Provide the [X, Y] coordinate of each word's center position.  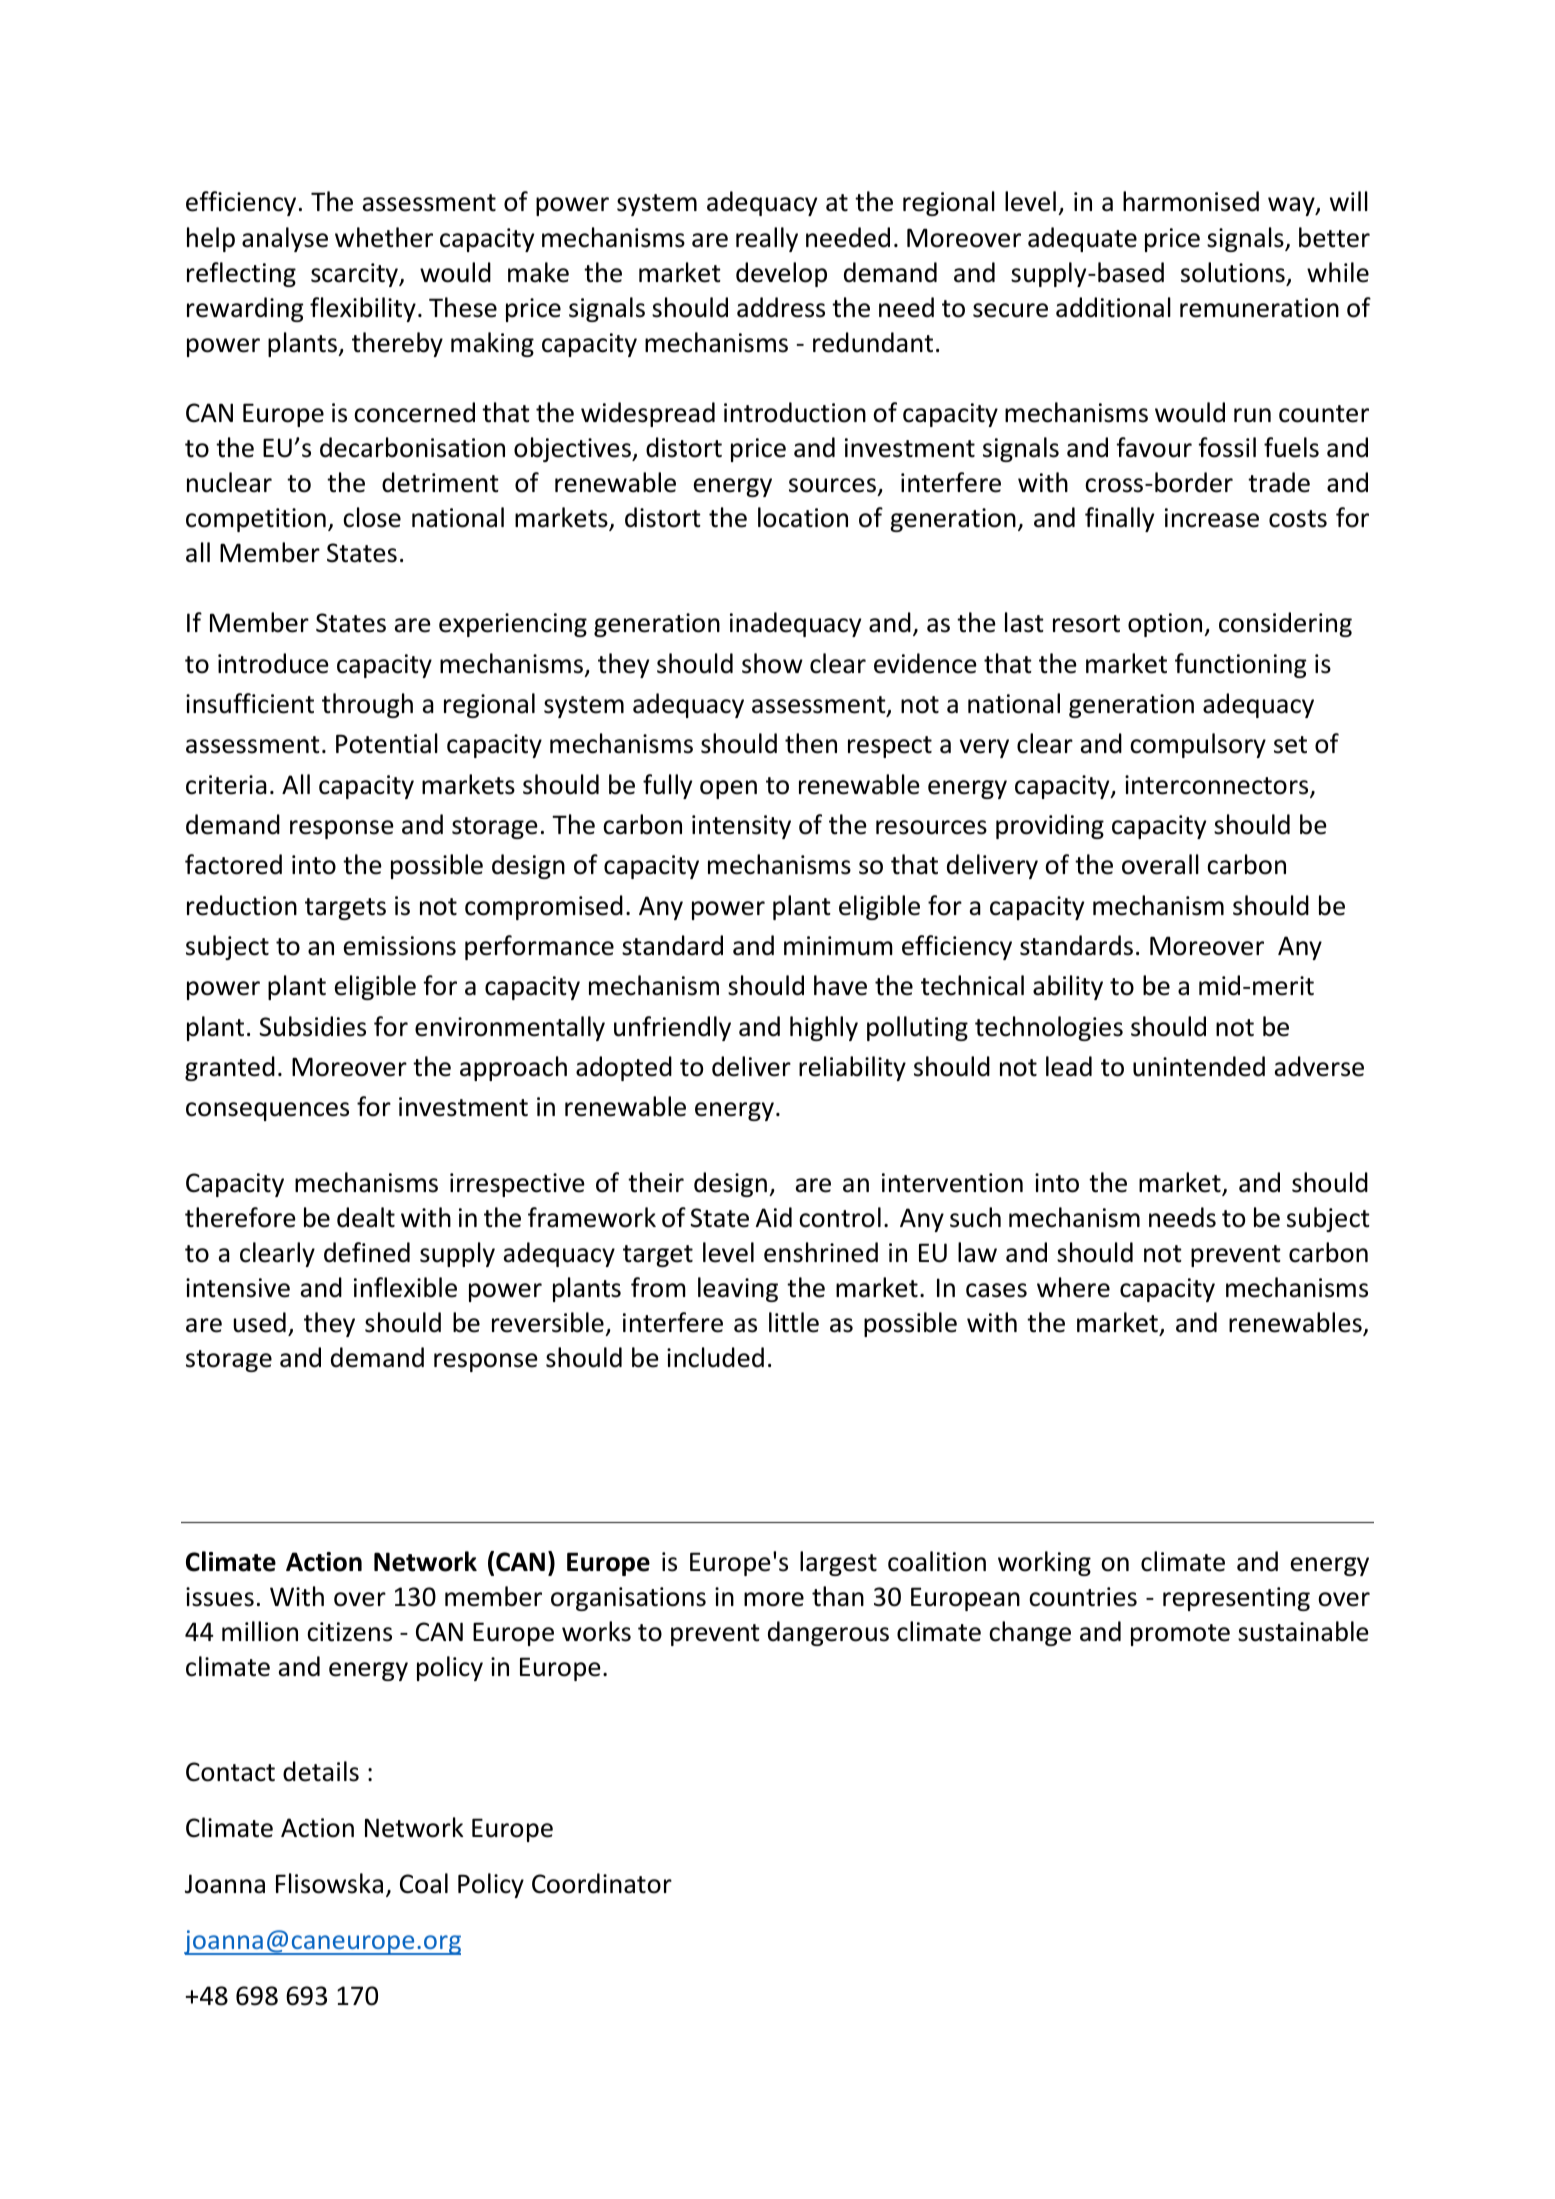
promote [1180, 1635]
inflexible [405, 1287]
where [1073, 1287]
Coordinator [602, 1883]
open [728, 789]
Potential [387, 743]
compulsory [1198, 745]
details [321, 1771]
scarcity [356, 275]
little [794, 1322]
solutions [1233, 272]
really [767, 239]
